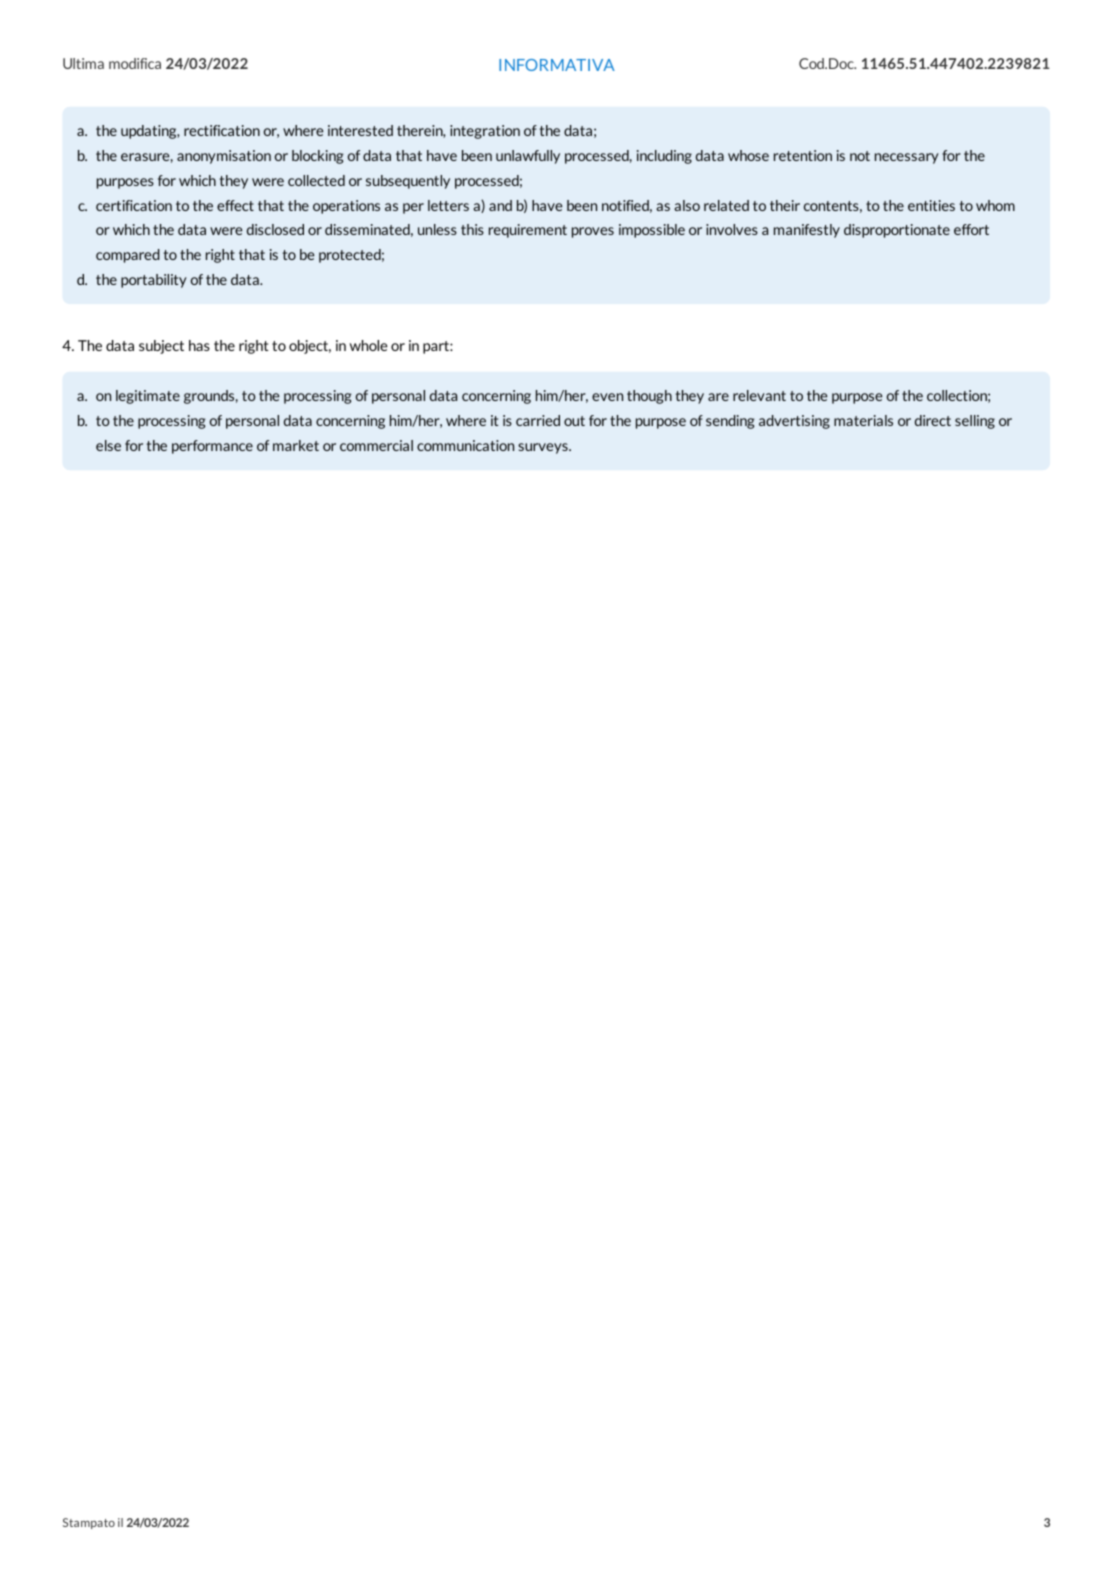 The height and width of the document is (1575, 1113). I want to click on effect, so click(235, 205).
